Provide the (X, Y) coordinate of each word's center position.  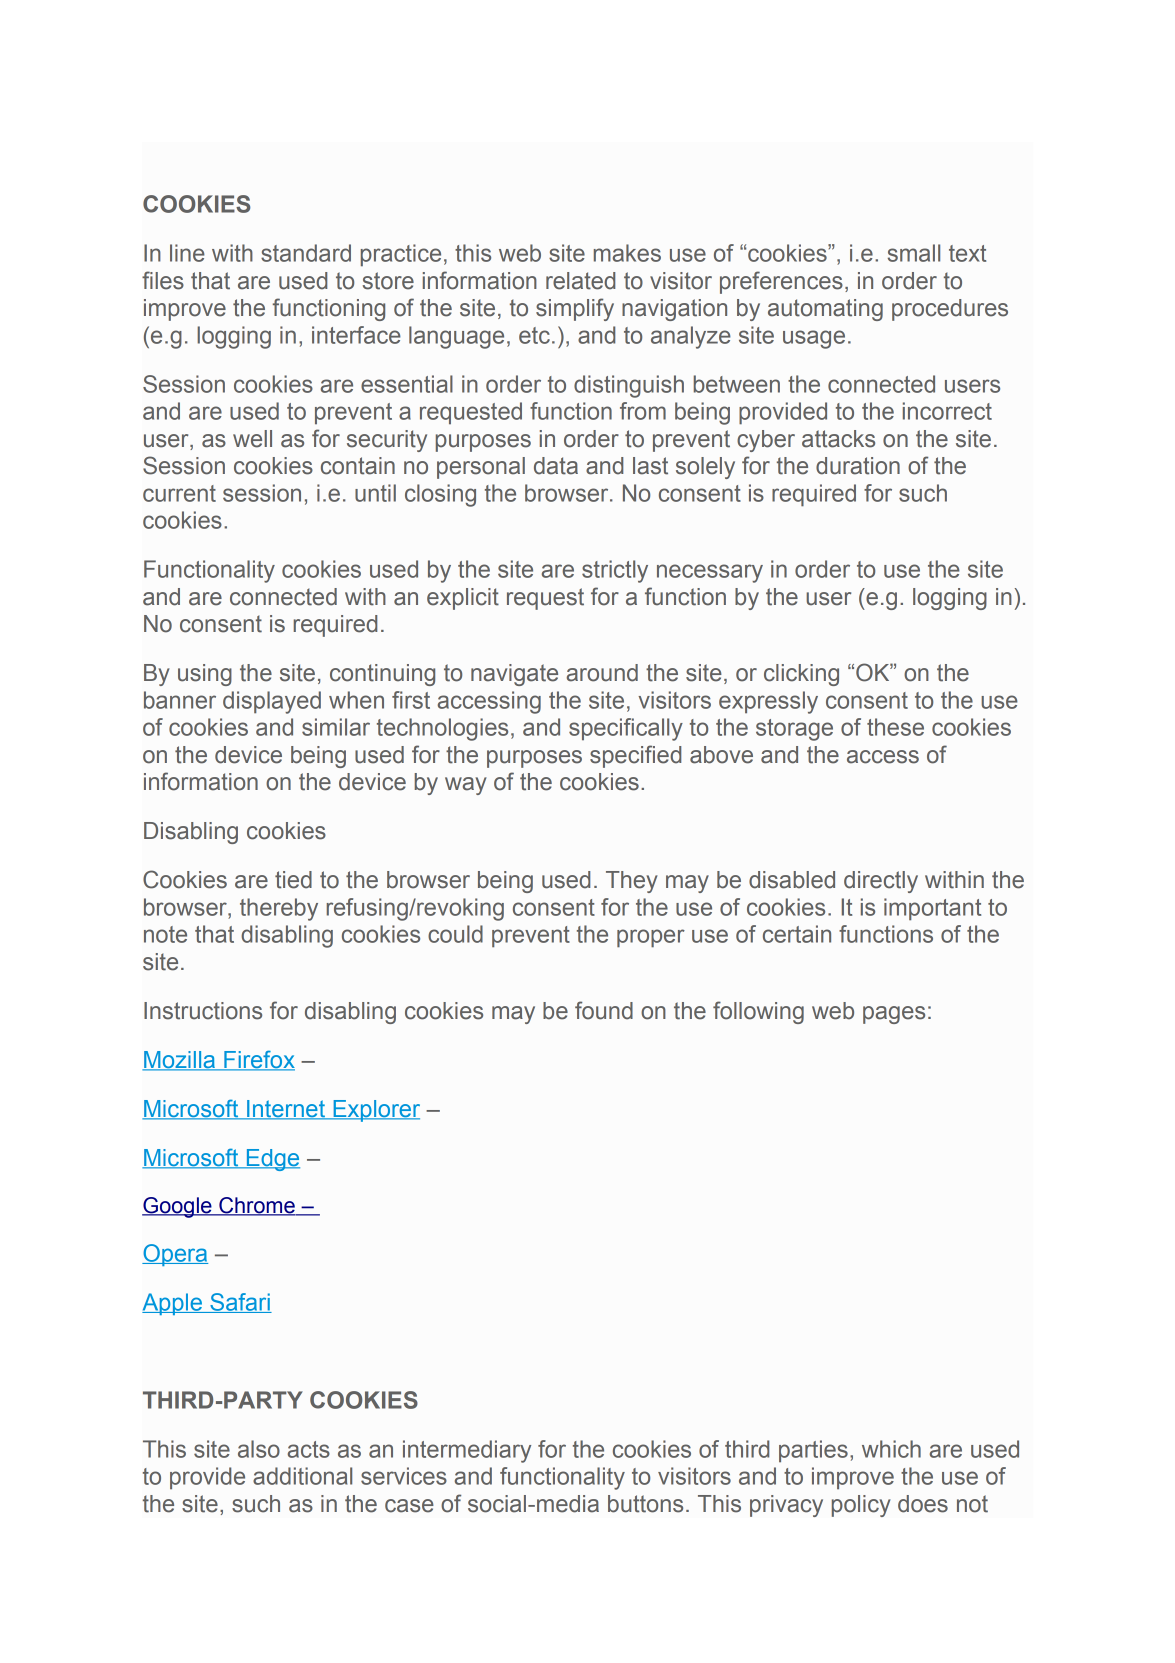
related (580, 281)
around (602, 673)
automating (825, 310)
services (404, 1476)
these (895, 727)
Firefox (258, 1060)
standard (306, 253)
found (604, 1010)
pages (894, 1015)
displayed (272, 702)
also (259, 1449)
